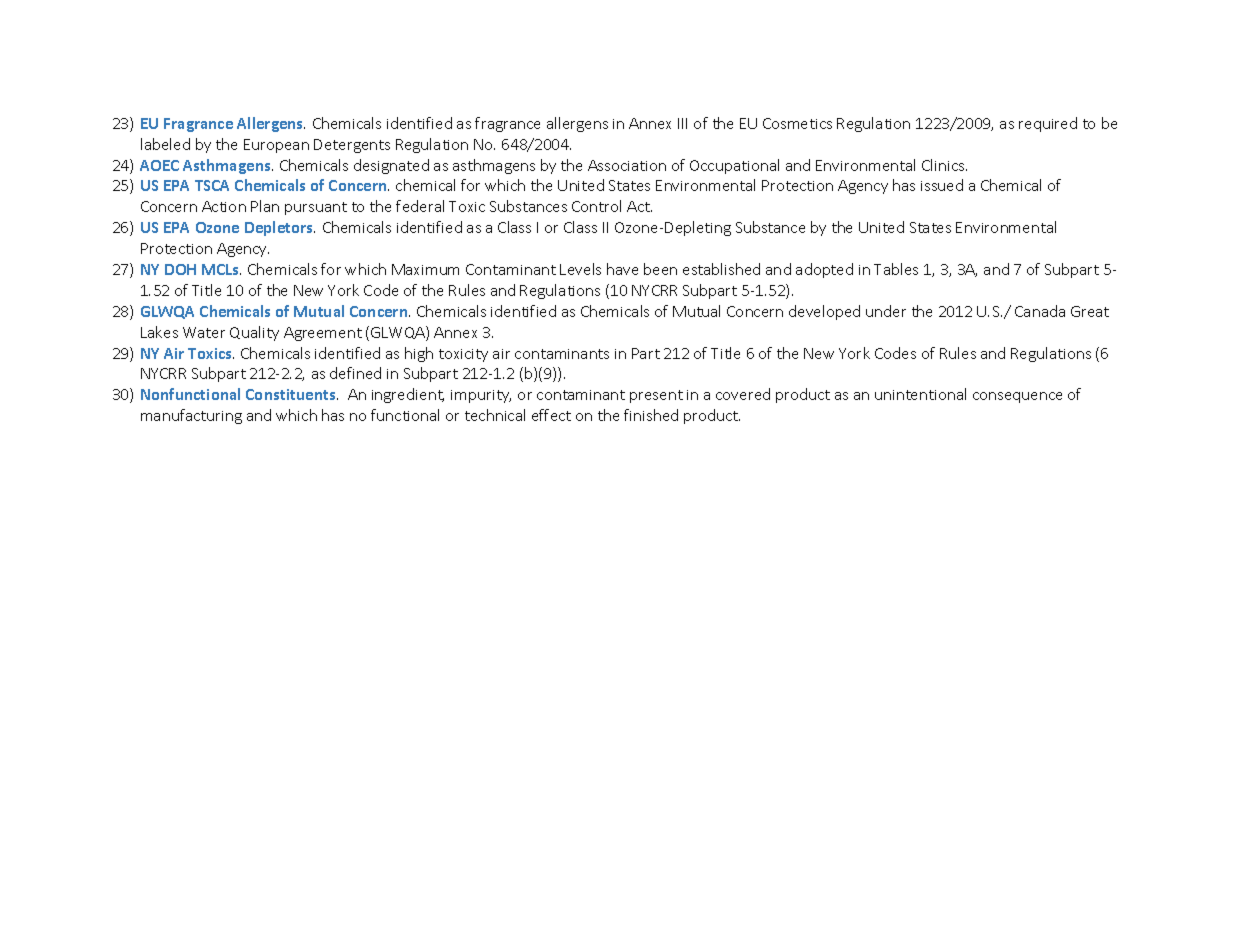  I want to click on European, so click(276, 146).
